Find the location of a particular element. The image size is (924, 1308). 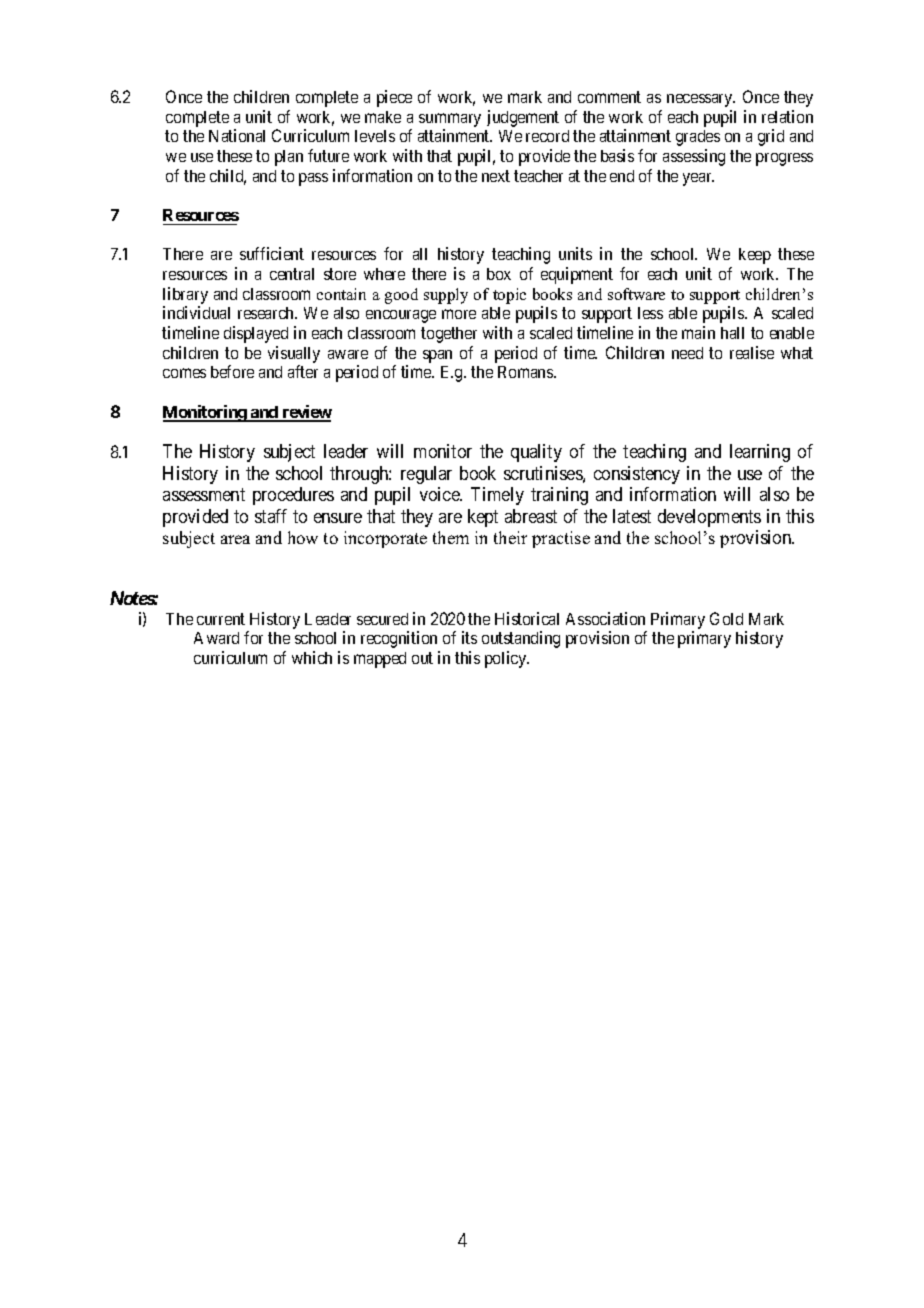

Award is located at coordinates (216, 638).
